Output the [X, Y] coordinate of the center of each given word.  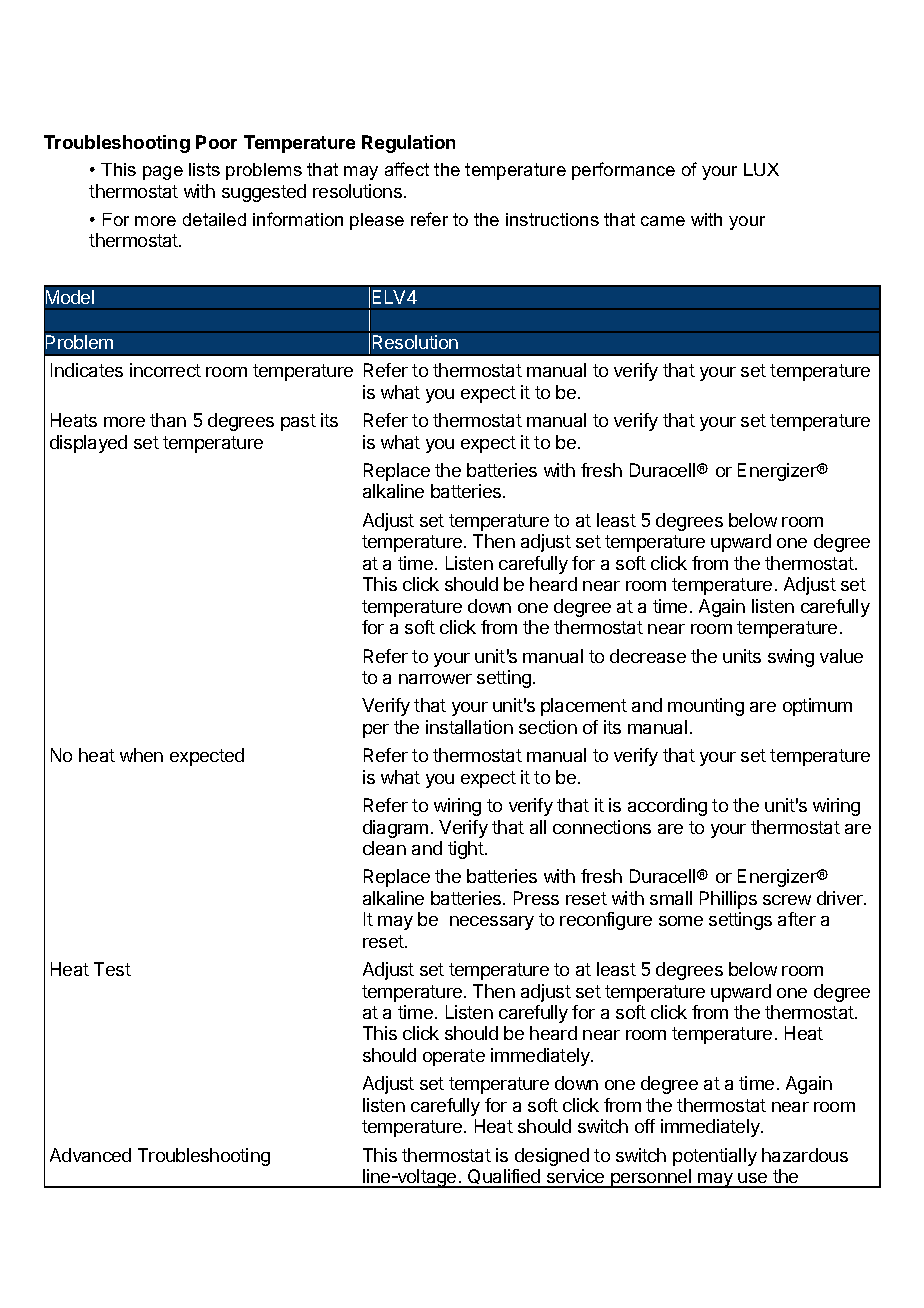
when [141, 755]
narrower [435, 679]
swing [791, 658]
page [163, 173]
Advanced [90, 1155]
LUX [761, 169]
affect [407, 169]
